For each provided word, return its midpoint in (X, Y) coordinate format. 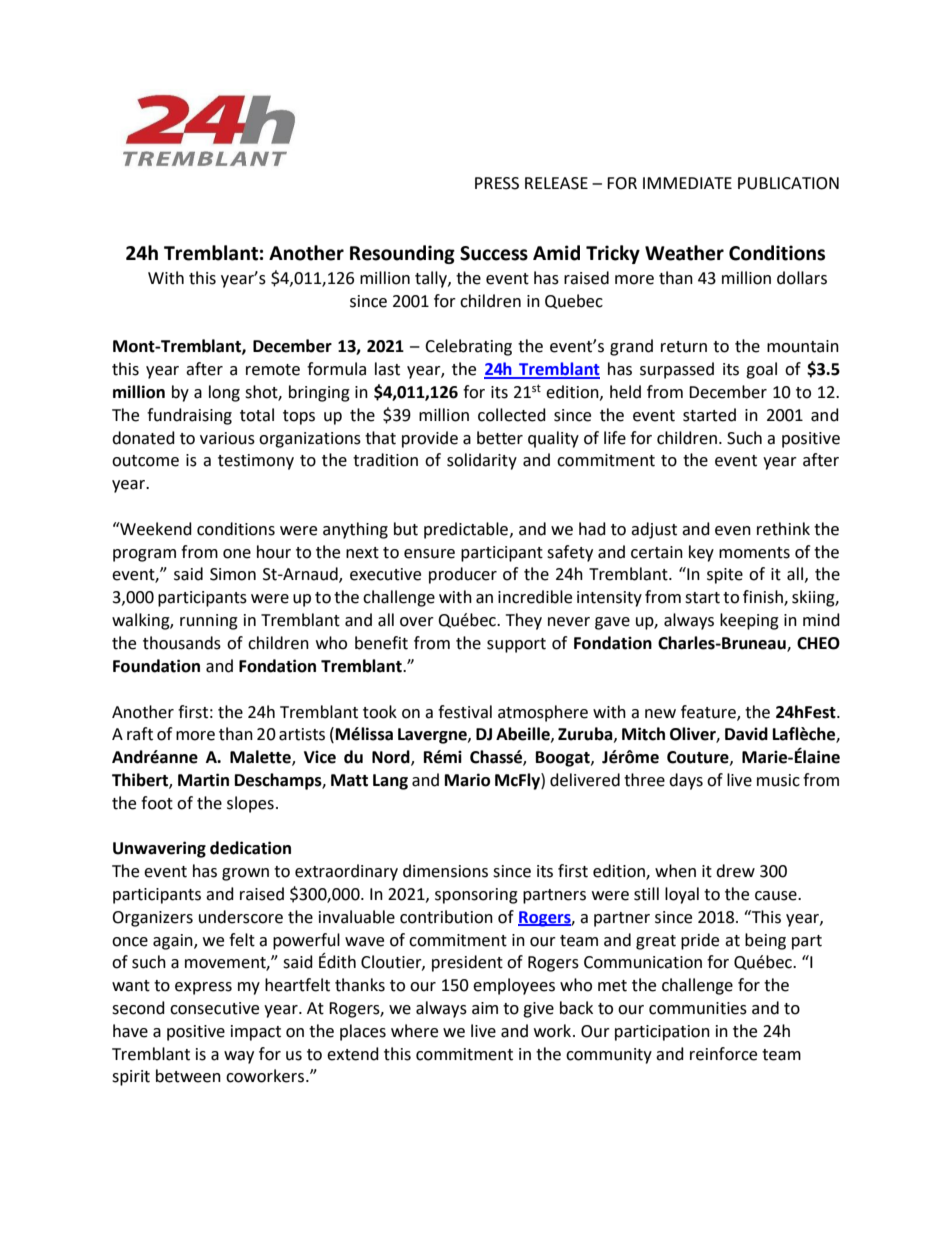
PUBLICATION (788, 183)
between (188, 1076)
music (778, 780)
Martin (203, 780)
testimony (256, 462)
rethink (783, 529)
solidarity (482, 461)
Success (494, 253)
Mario (467, 780)
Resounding (402, 254)
